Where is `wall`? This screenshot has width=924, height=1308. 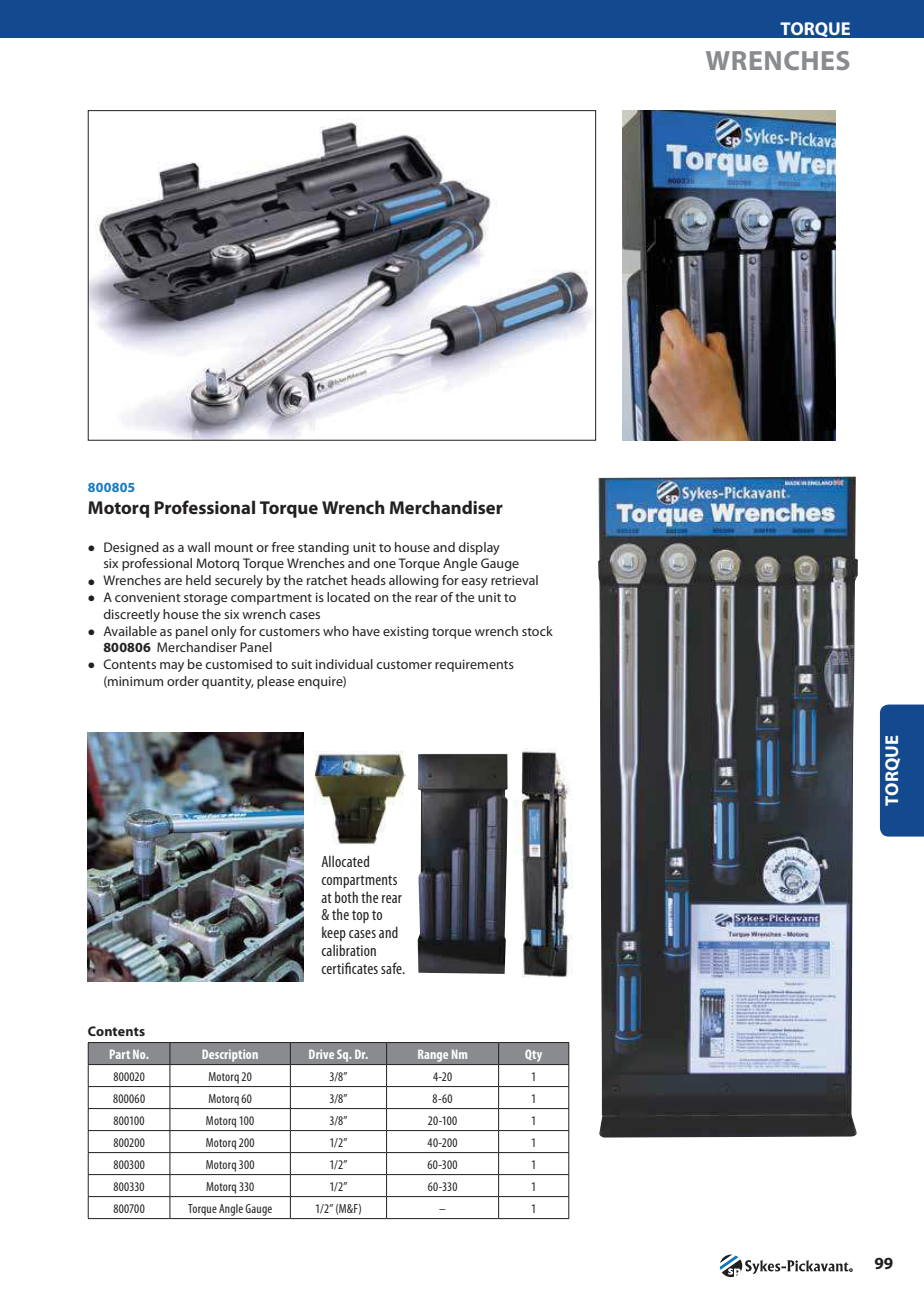 wall is located at coordinates (198, 547).
